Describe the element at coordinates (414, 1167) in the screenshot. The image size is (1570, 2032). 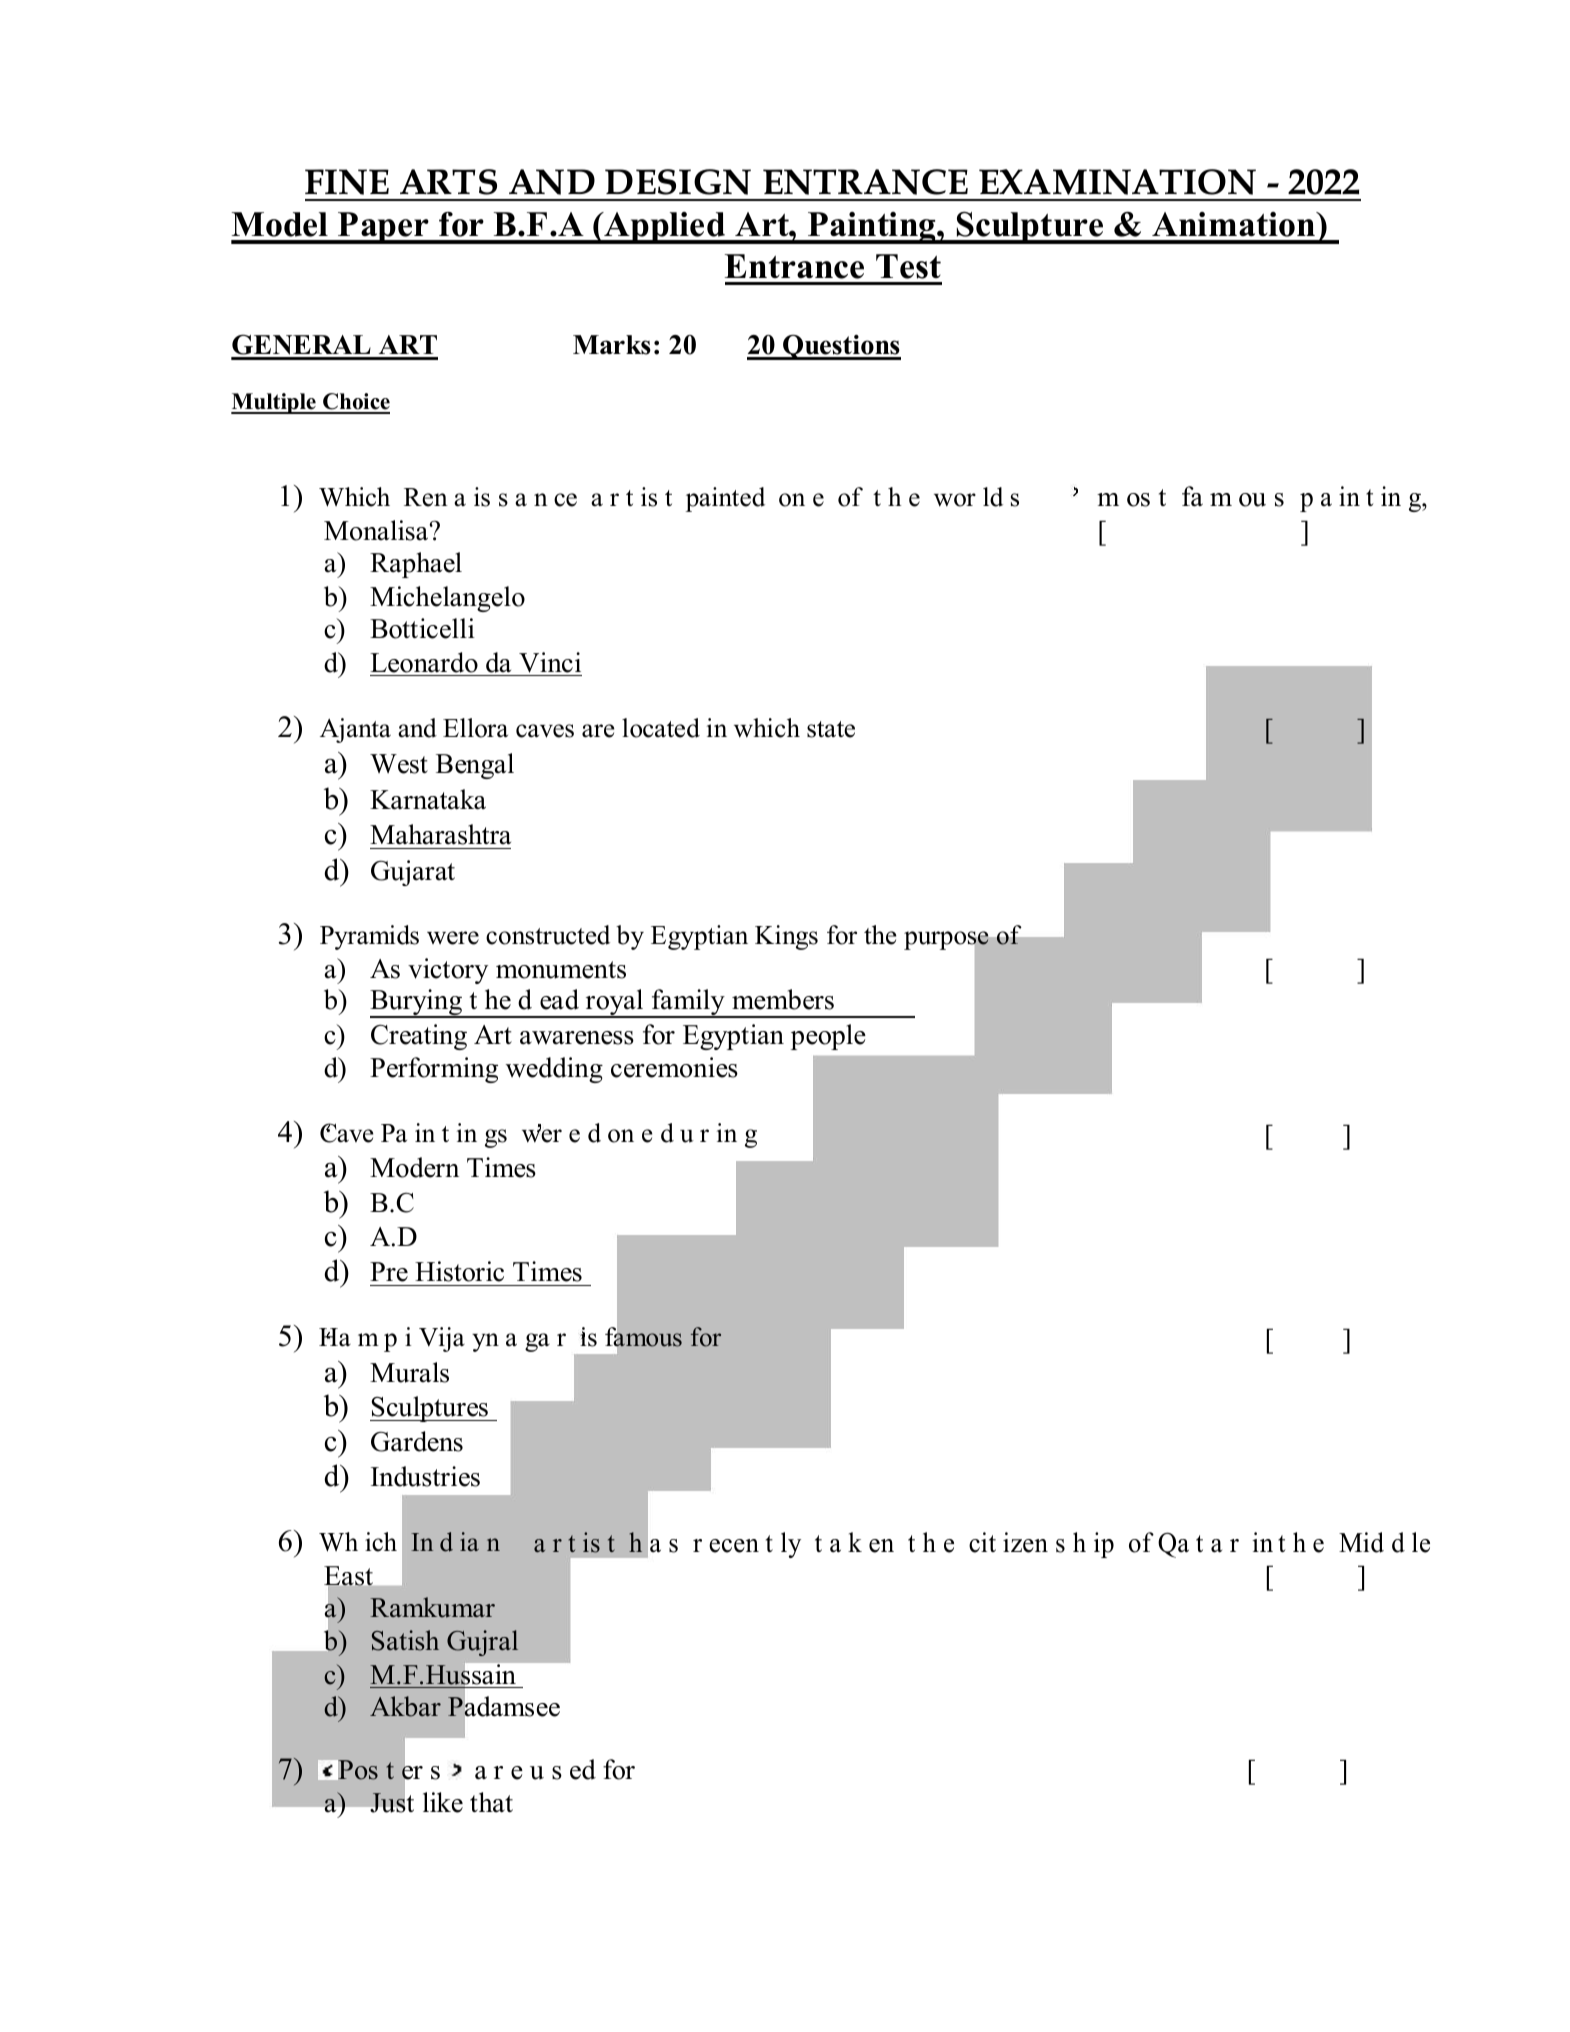
I see `Modern` at that location.
